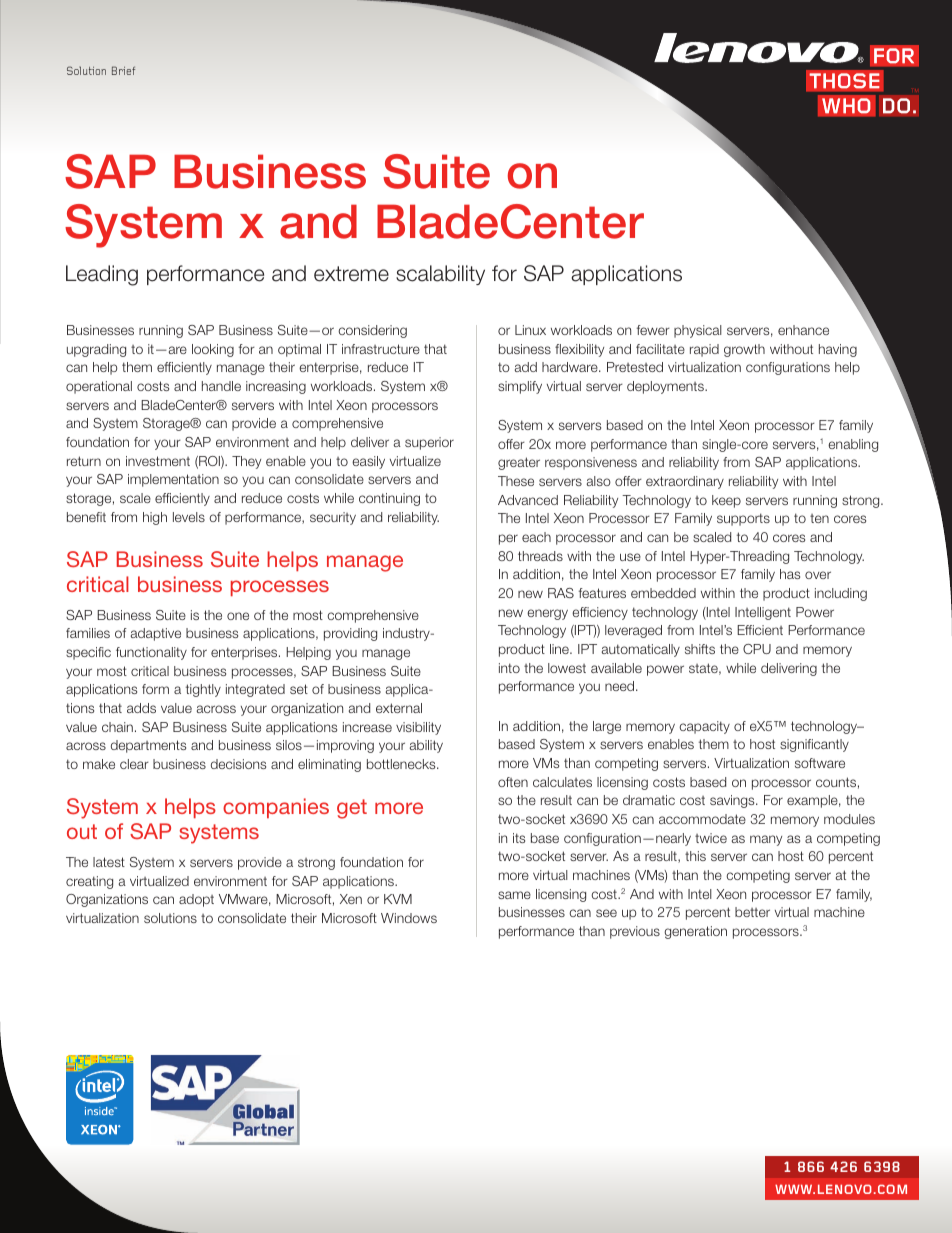  Describe the element at coordinates (803, 330) in the screenshot. I see `enhance` at that location.
